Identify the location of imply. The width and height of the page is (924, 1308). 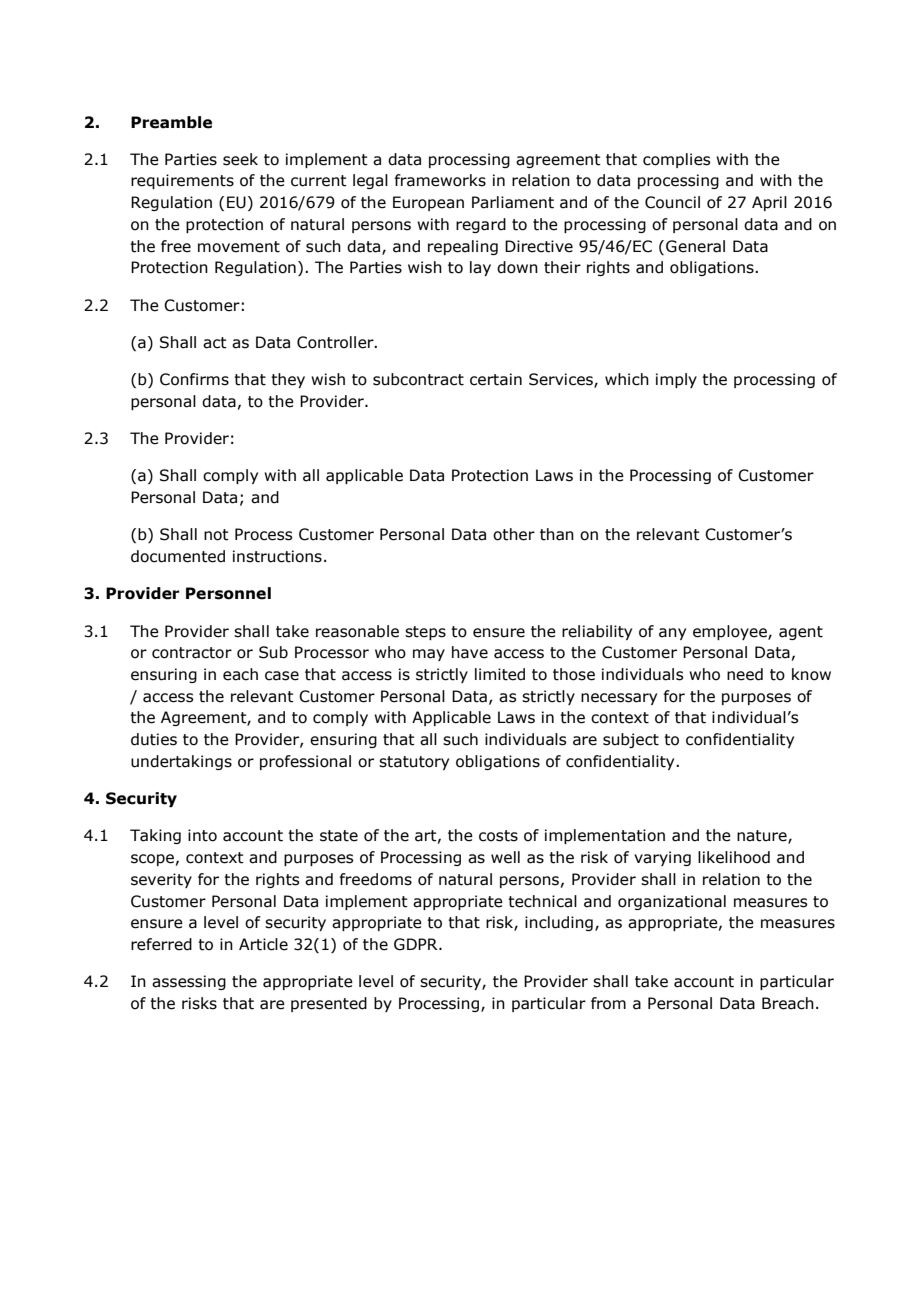
(676, 380).
